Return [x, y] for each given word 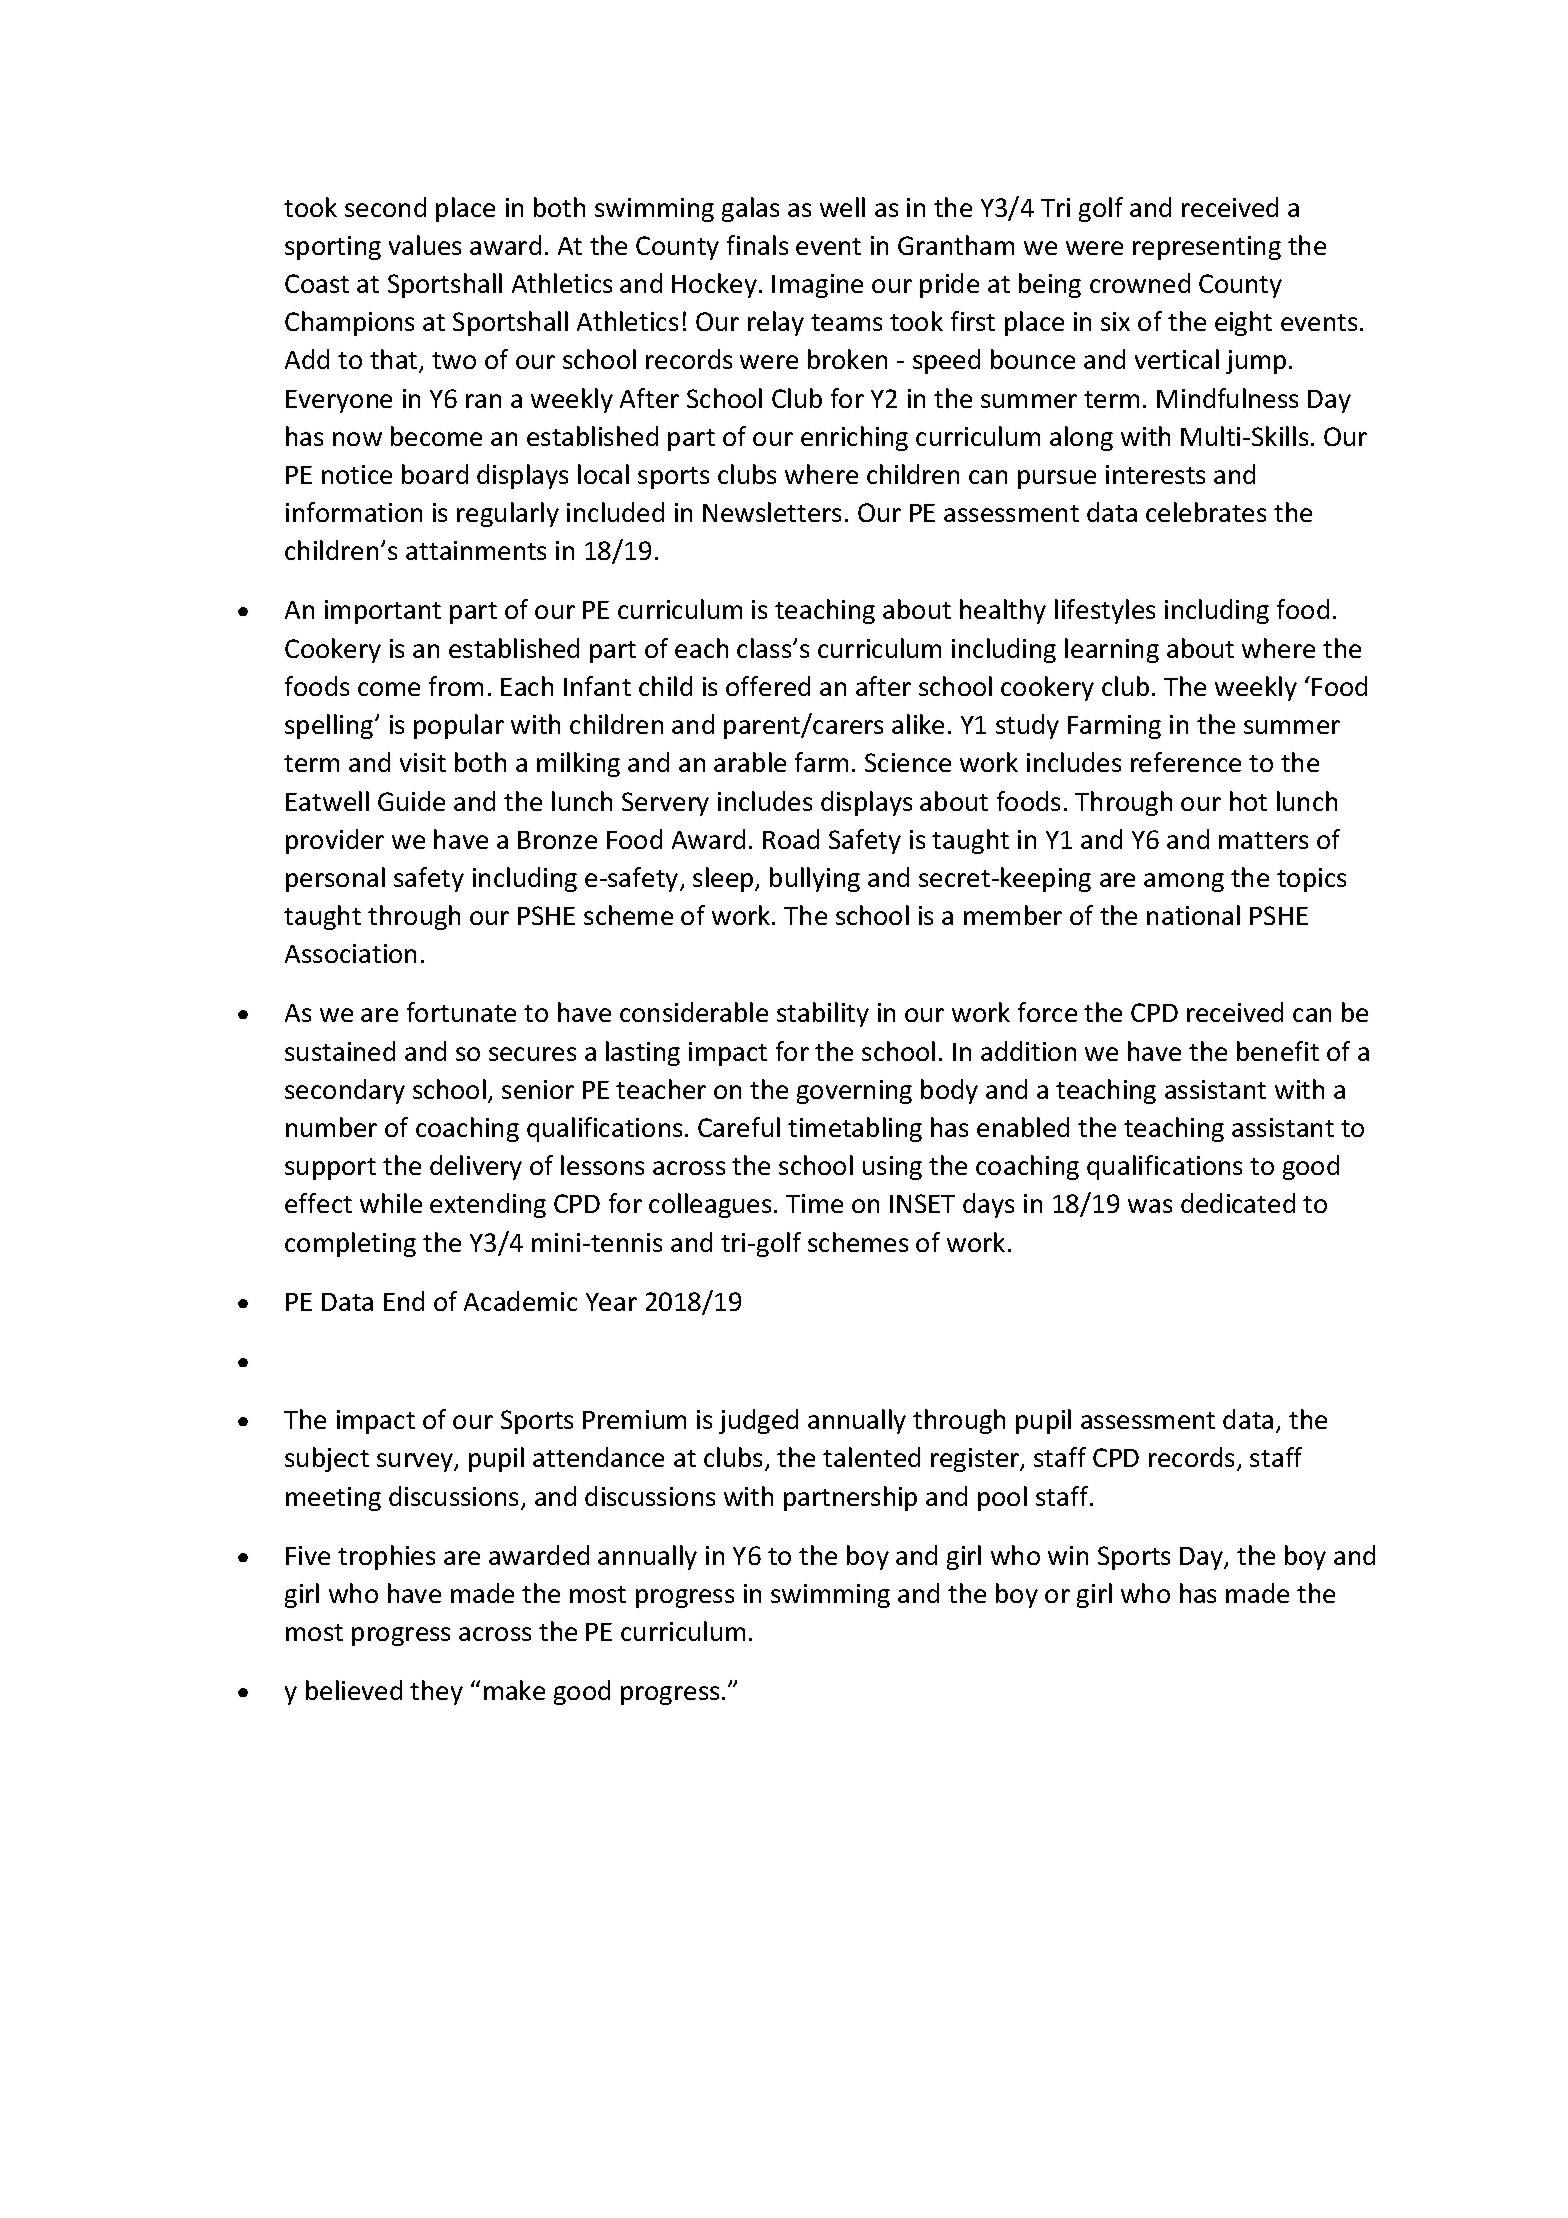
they [436, 1692]
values [425, 245]
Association [350, 953]
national [1193, 915]
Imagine [817, 286]
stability [823, 1014]
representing [1207, 248]
